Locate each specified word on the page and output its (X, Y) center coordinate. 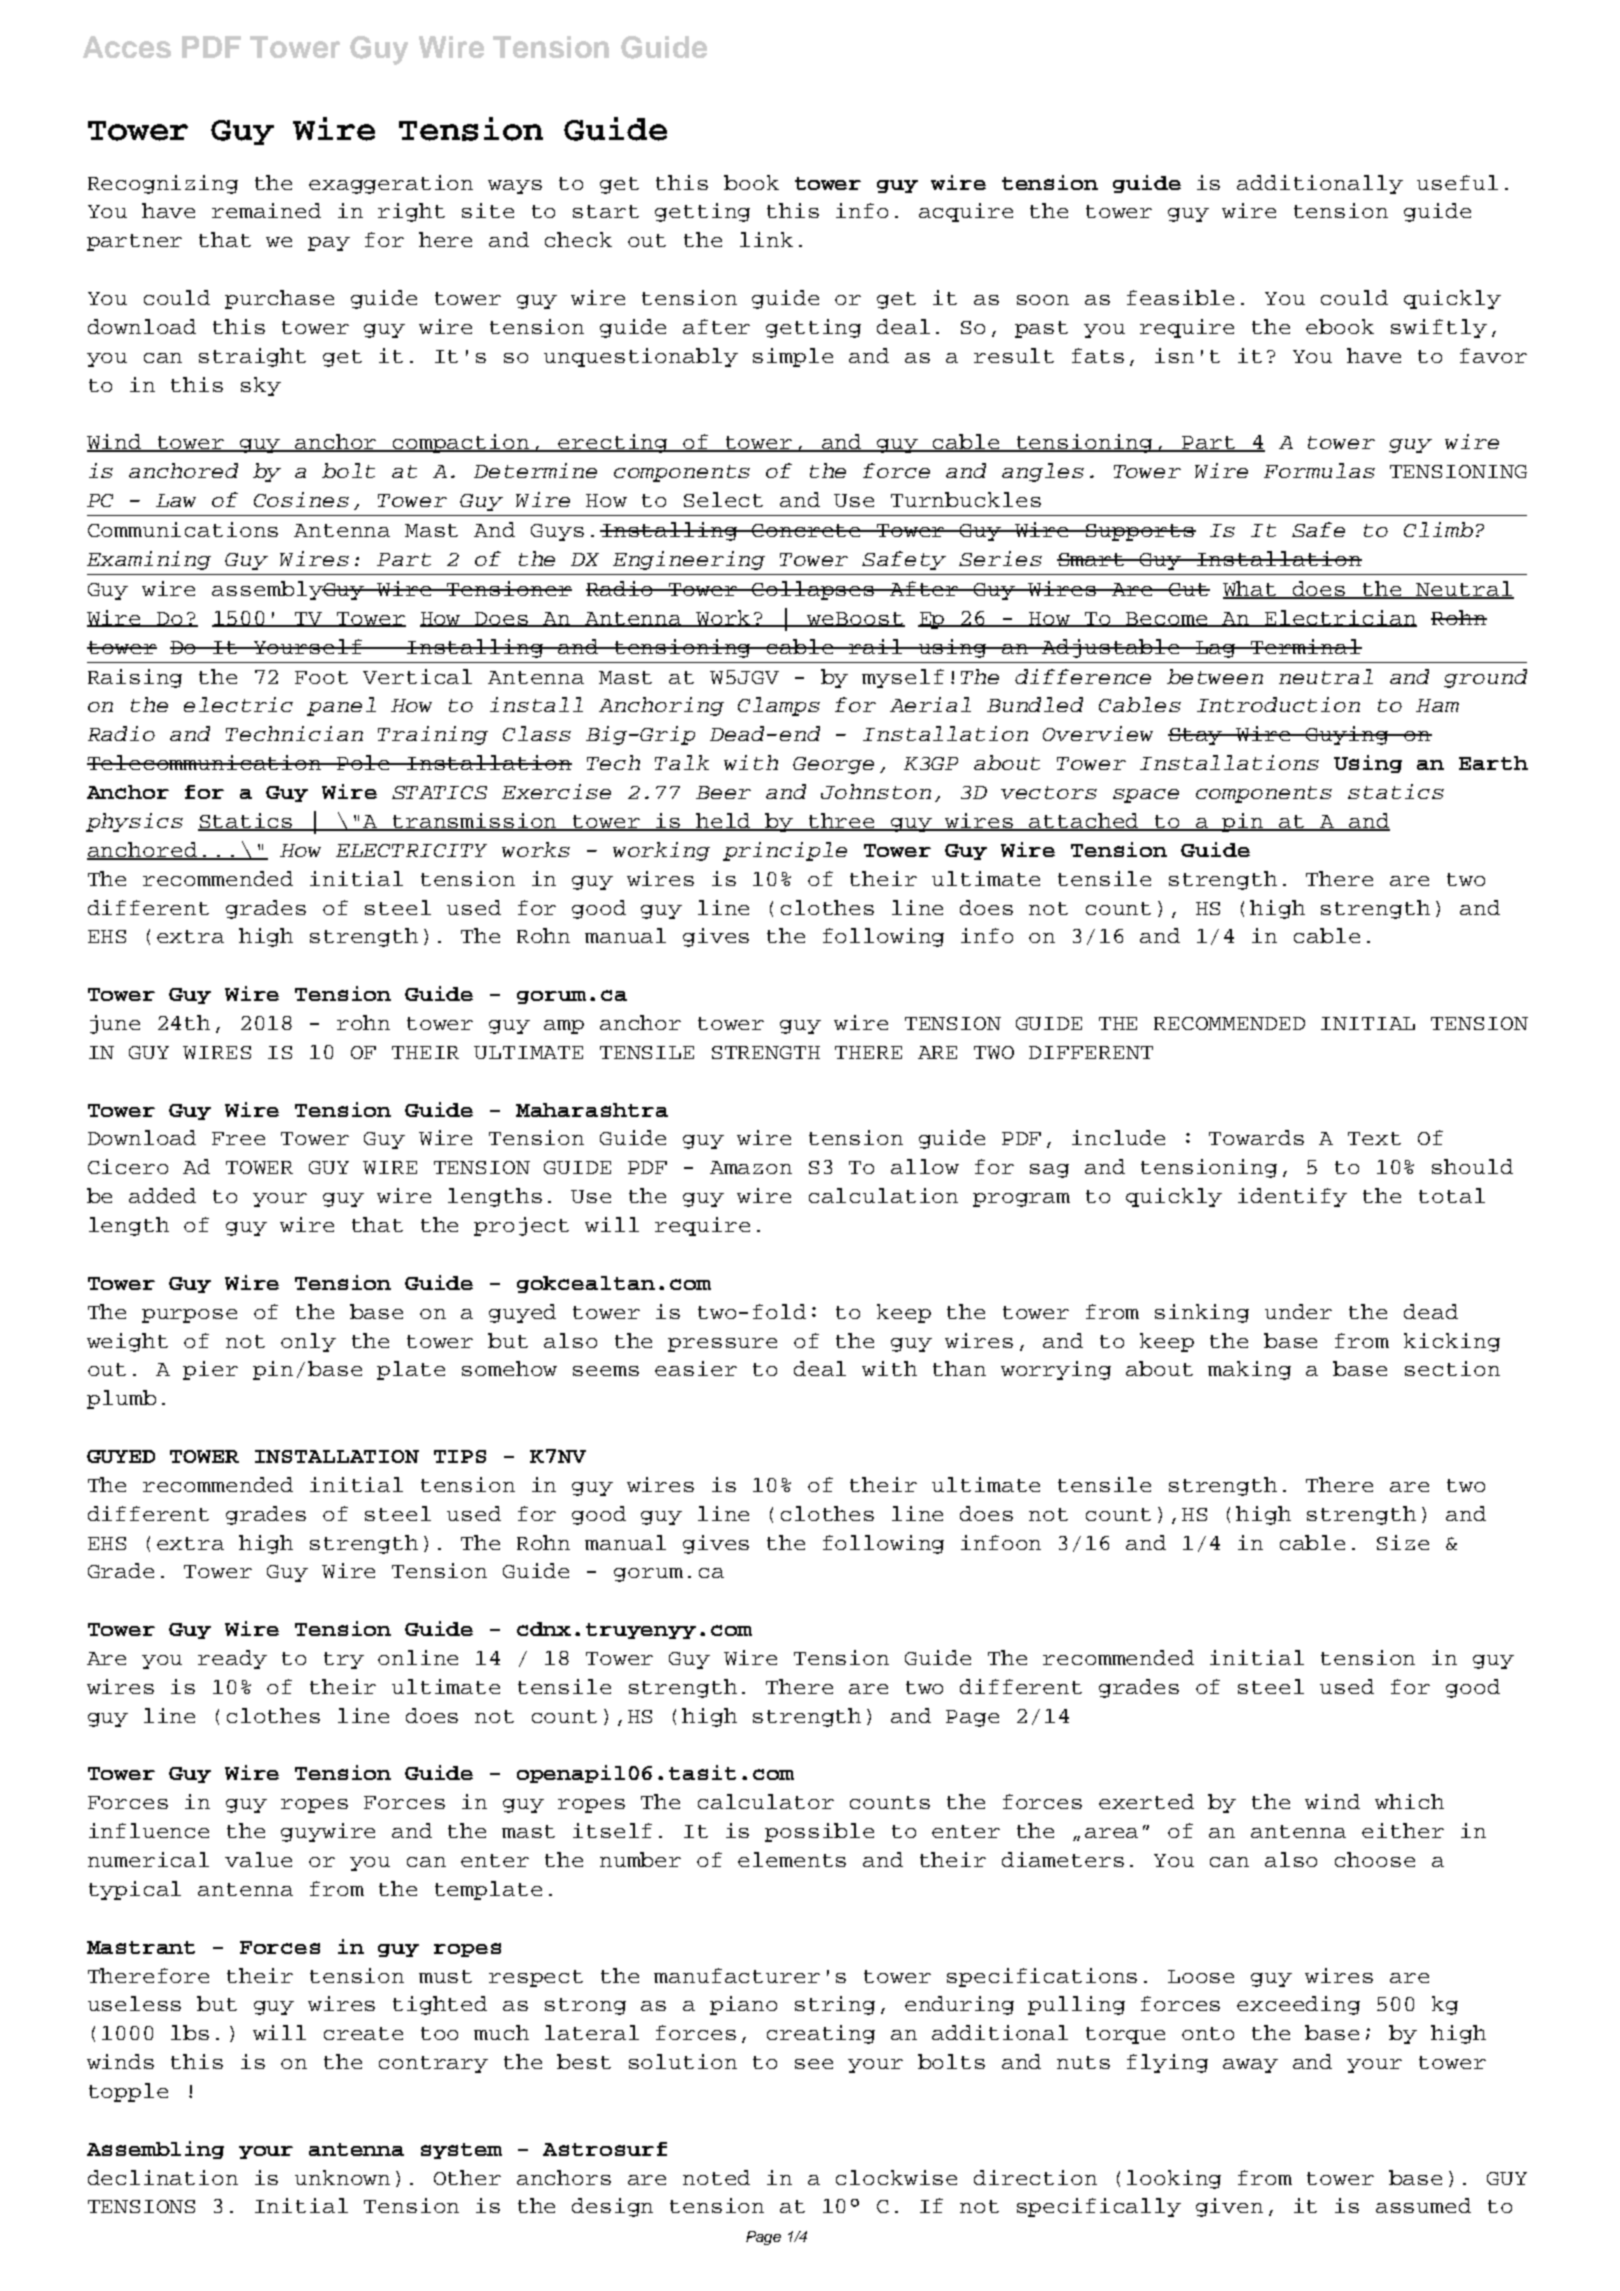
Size (1403, 1542)
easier (696, 1368)
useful (1457, 182)
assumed (1423, 2205)
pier (210, 1370)
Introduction (1278, 704)
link (766, 239)
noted (716, 2177)
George (833, 765)
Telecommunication (206, 762)
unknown (342, 2177)
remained (266, 210)
